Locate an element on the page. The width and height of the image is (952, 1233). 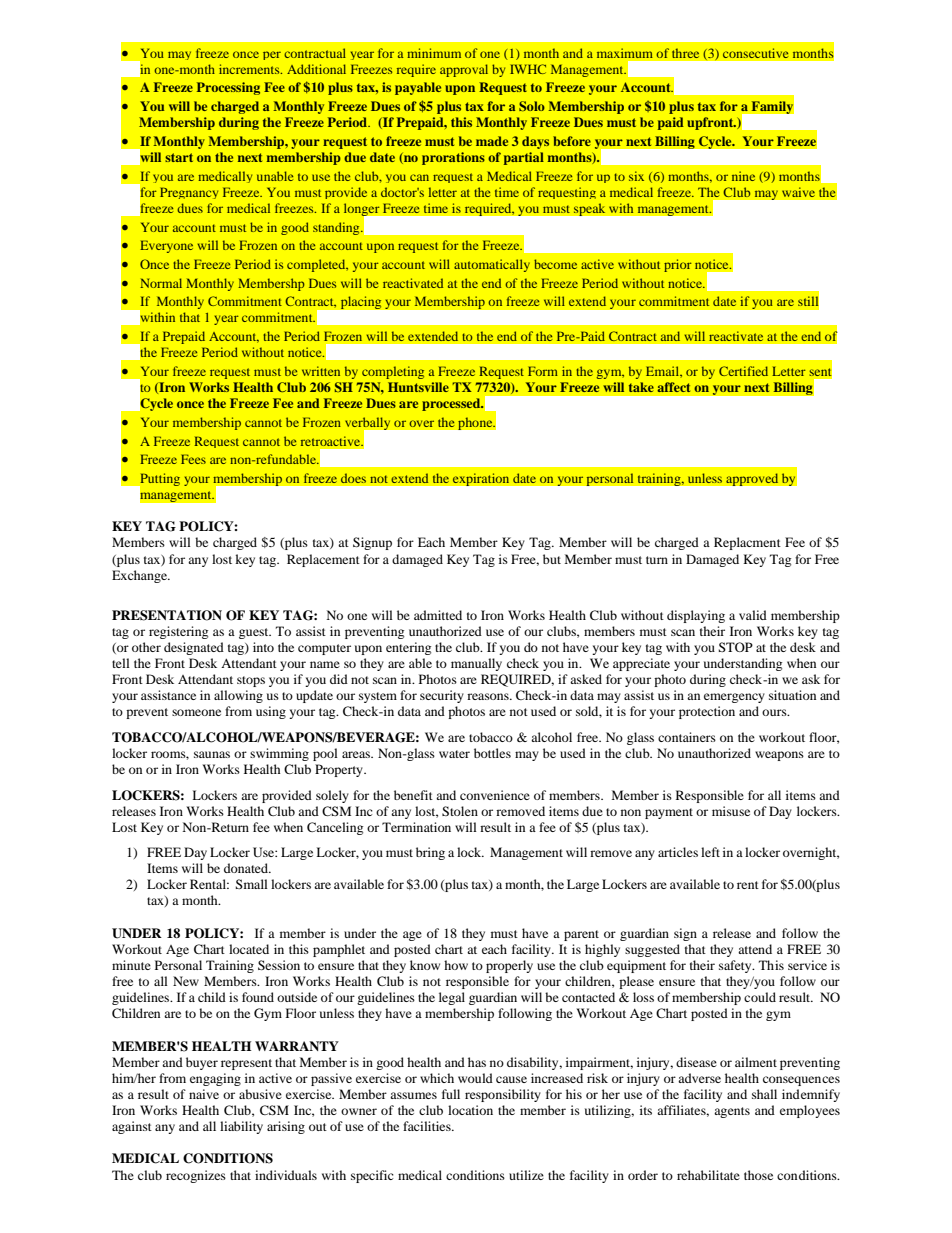
approved is located at coordinates (752, 479).
